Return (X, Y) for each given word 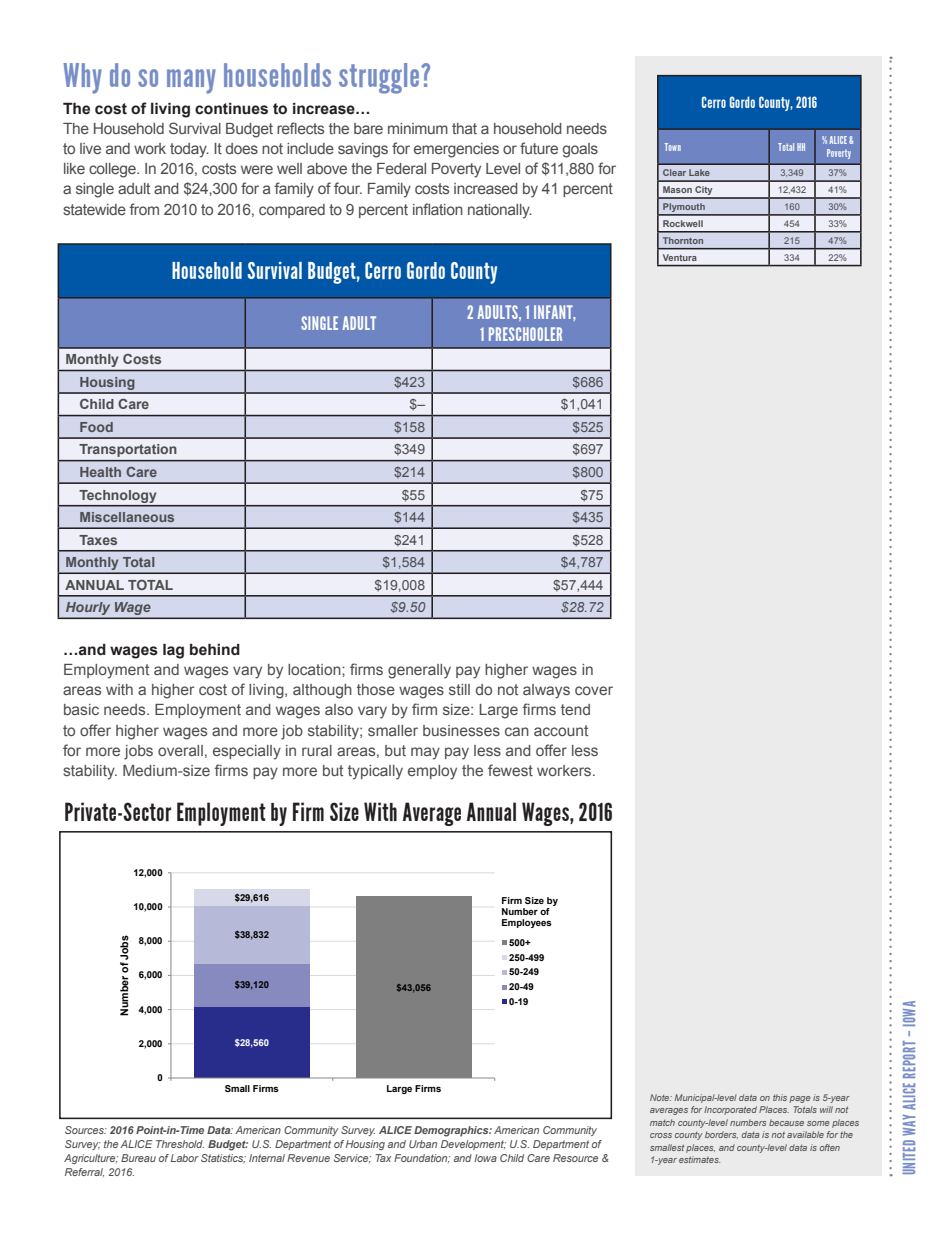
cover (594, 690)
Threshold (180, 1144)
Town (673, 147)
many (191, 81)
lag (173, 651)
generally (419, 671)
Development (473, 1145)
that (464, 128)
